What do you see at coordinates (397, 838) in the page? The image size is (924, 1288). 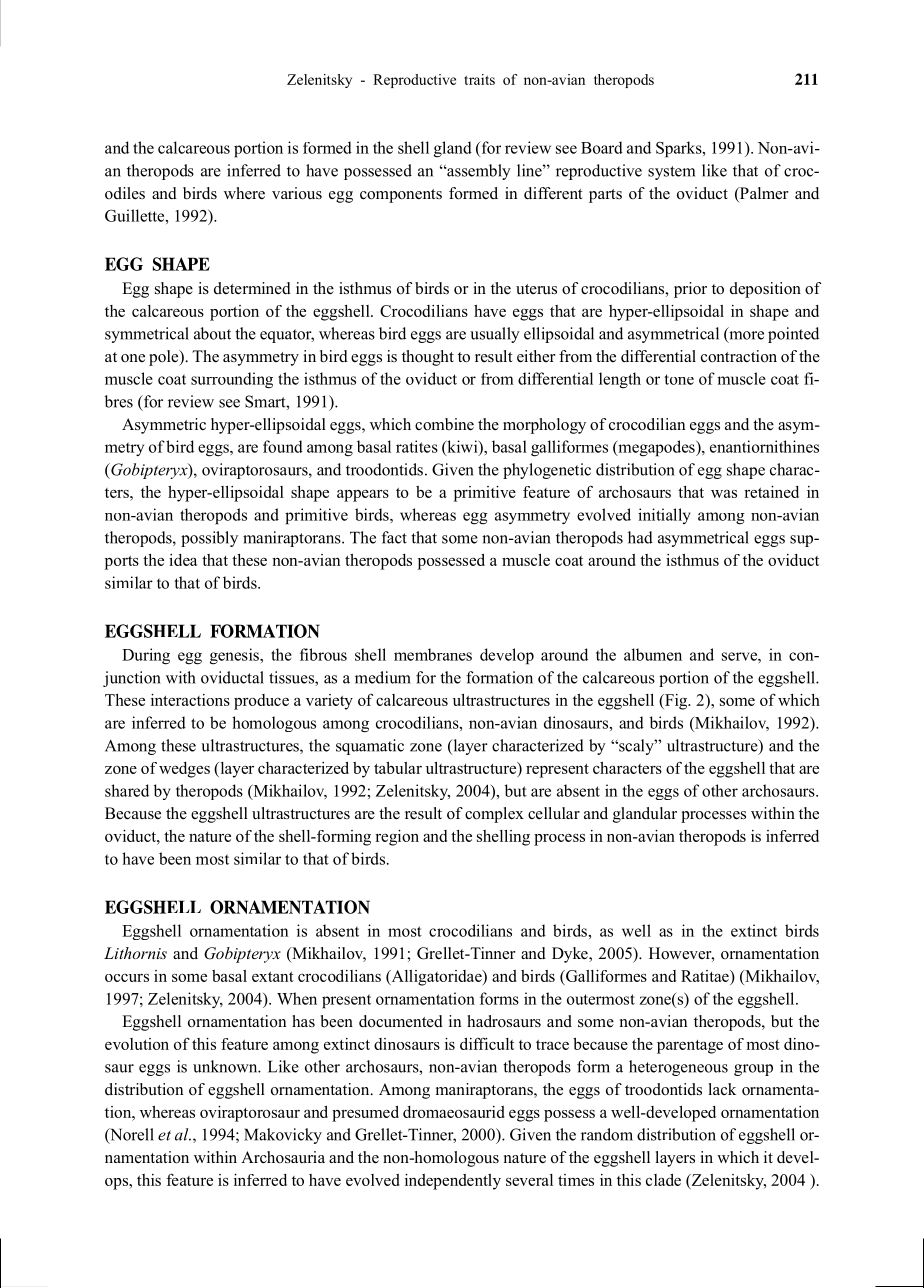 I see `region` at bounding box center [397, 838].
